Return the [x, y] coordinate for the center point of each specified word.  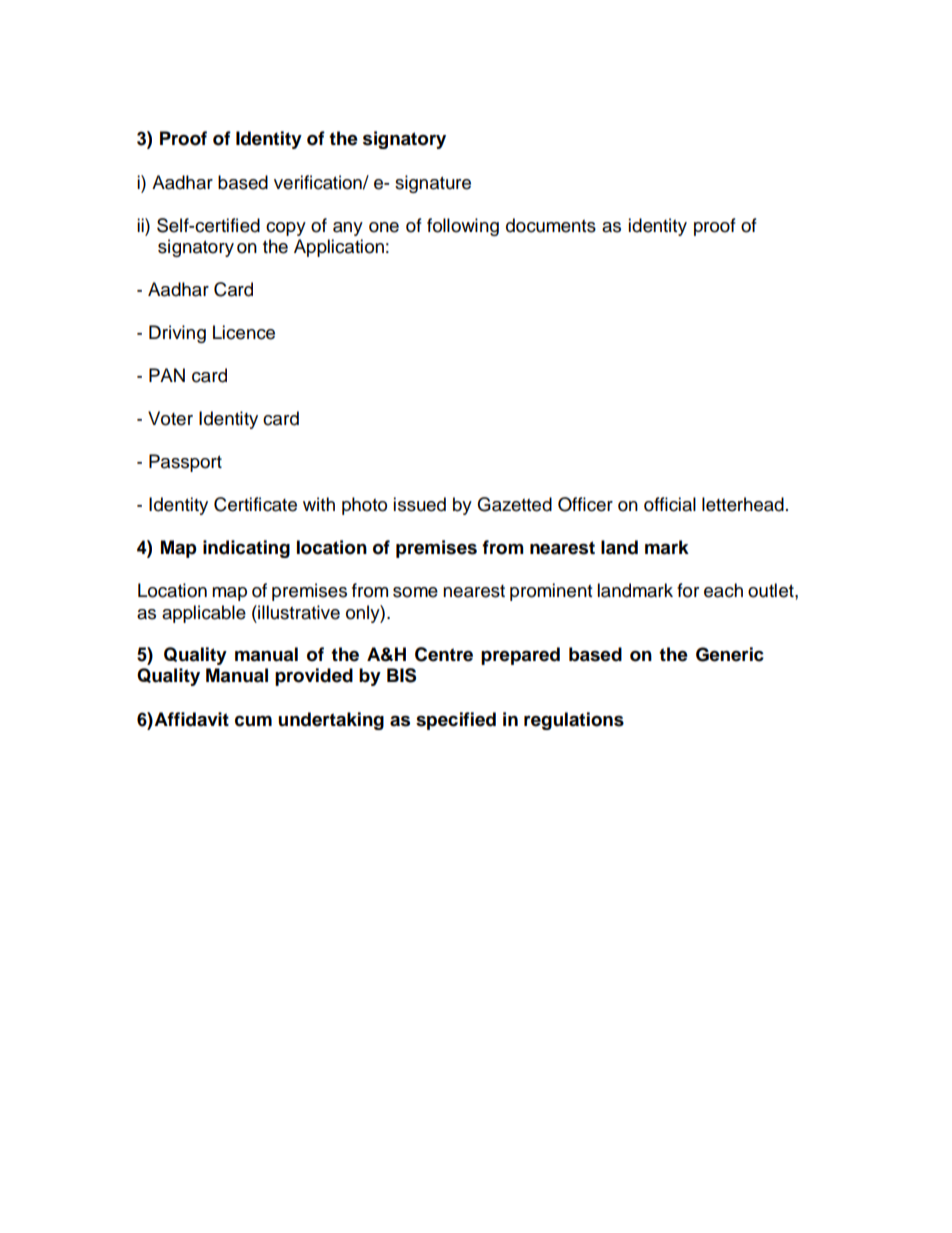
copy [286, 229]
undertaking [331, 721]
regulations [574, 721]
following [463, 227]
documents [551, 225]
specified [456, 721]
